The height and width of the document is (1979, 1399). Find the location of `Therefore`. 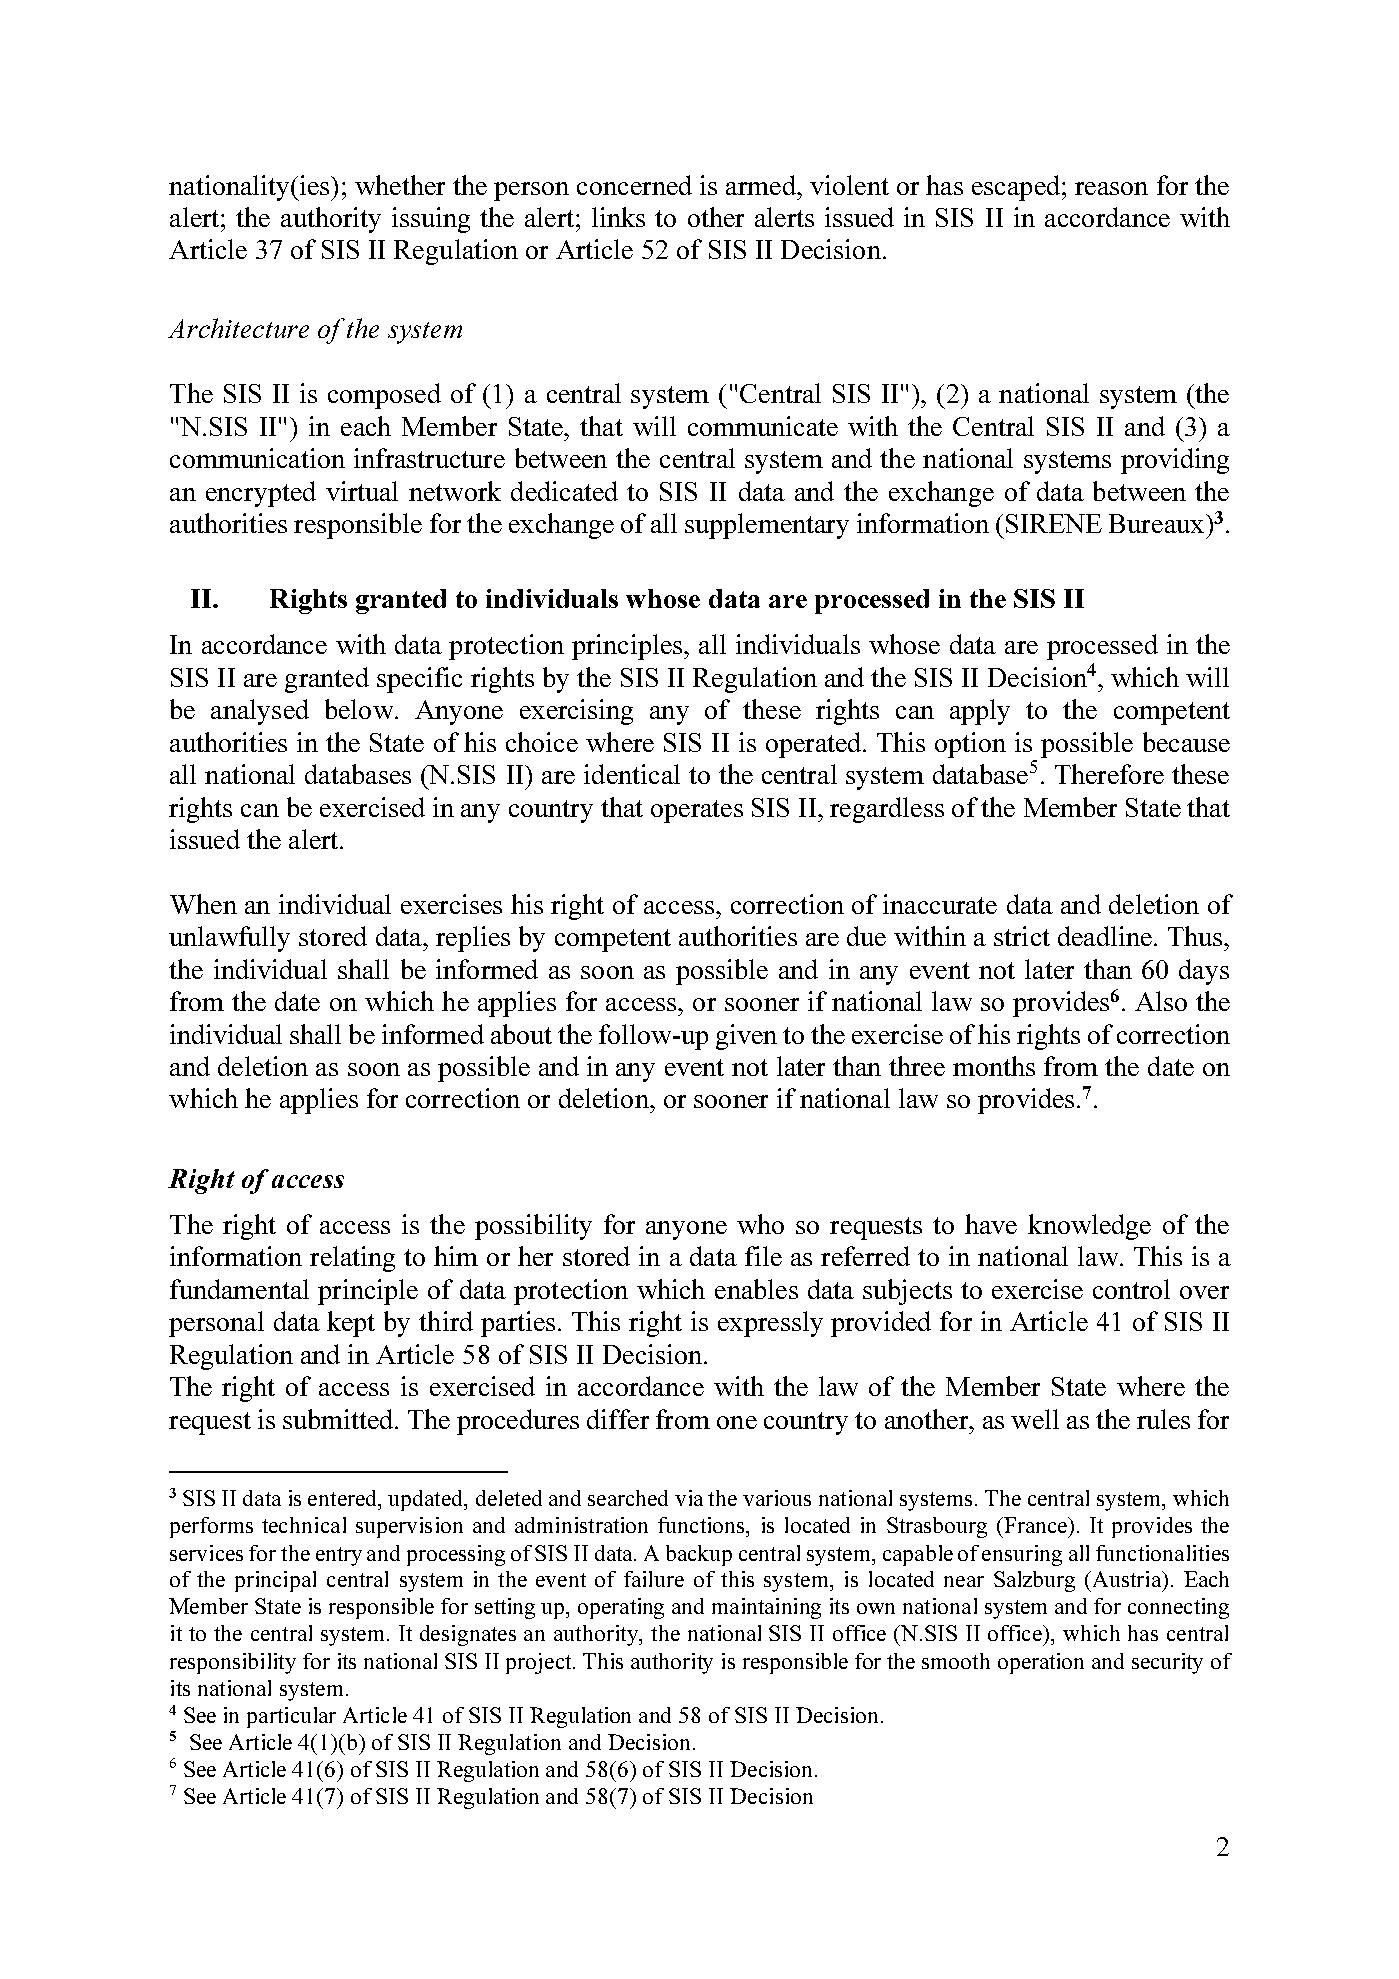

Therefore is located at coordinates (1109, 774).
